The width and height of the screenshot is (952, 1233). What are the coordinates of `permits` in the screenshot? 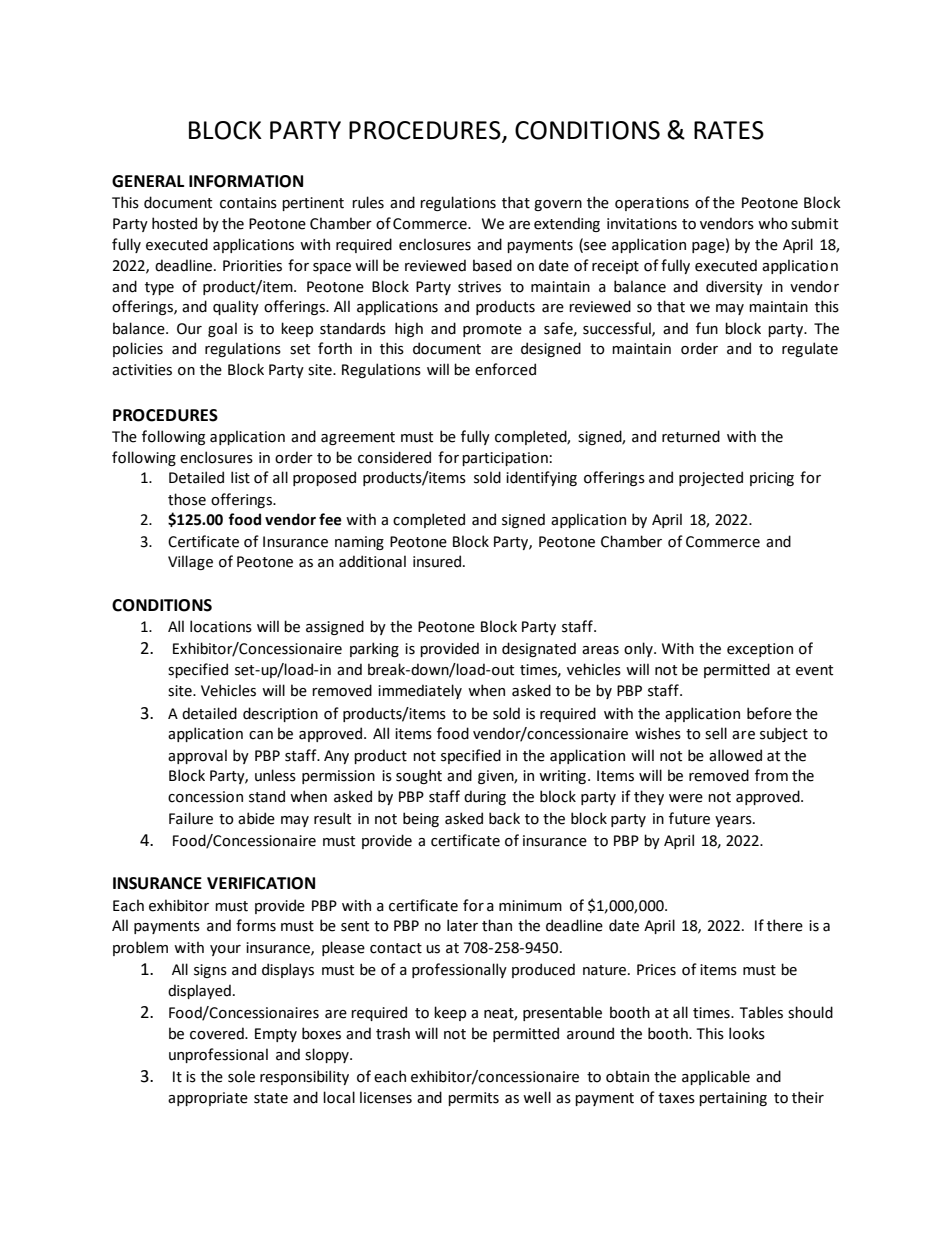 It's located at (473, 1099).
